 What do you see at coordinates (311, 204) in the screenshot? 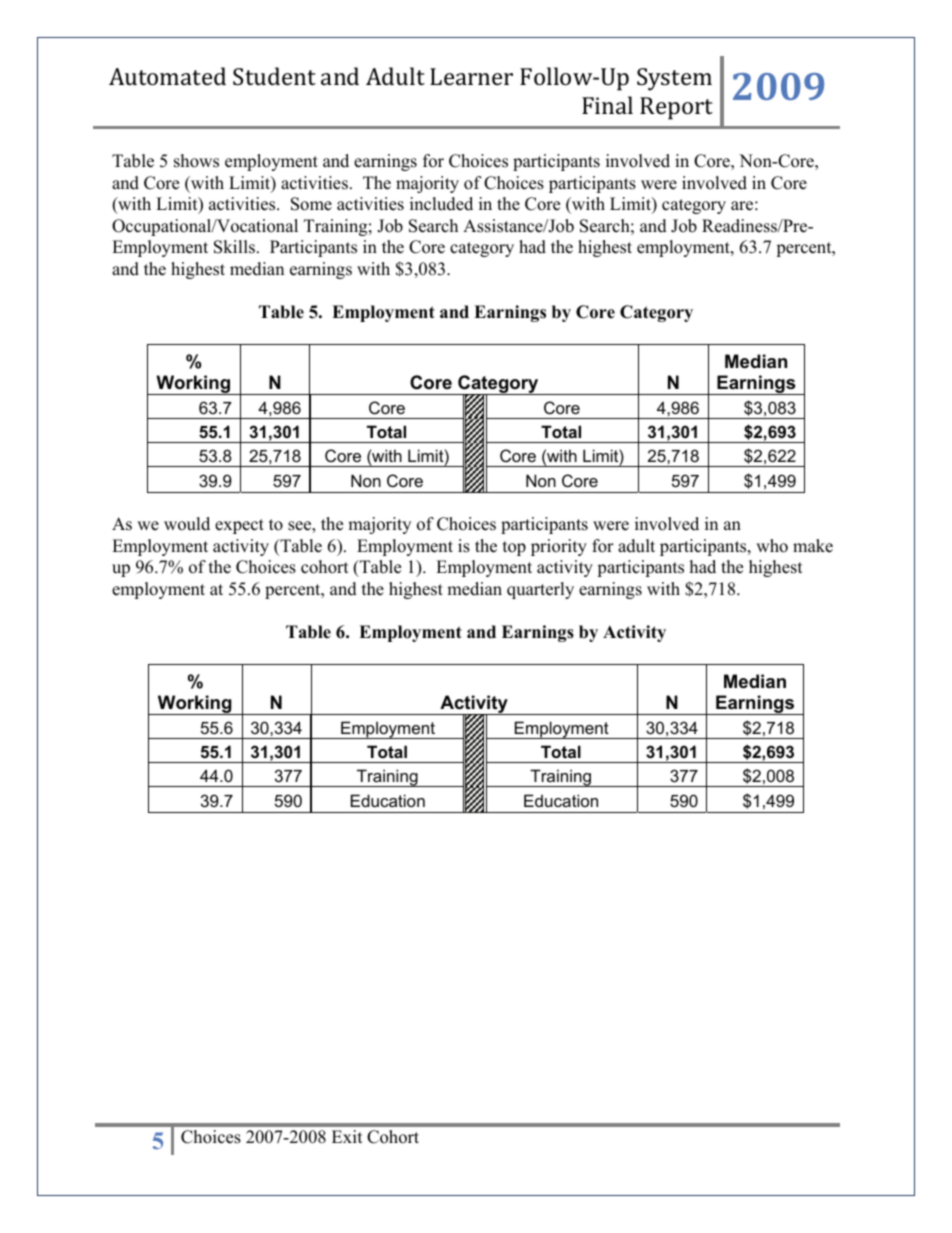
I see `Some` at bounding box center [311, 204].
